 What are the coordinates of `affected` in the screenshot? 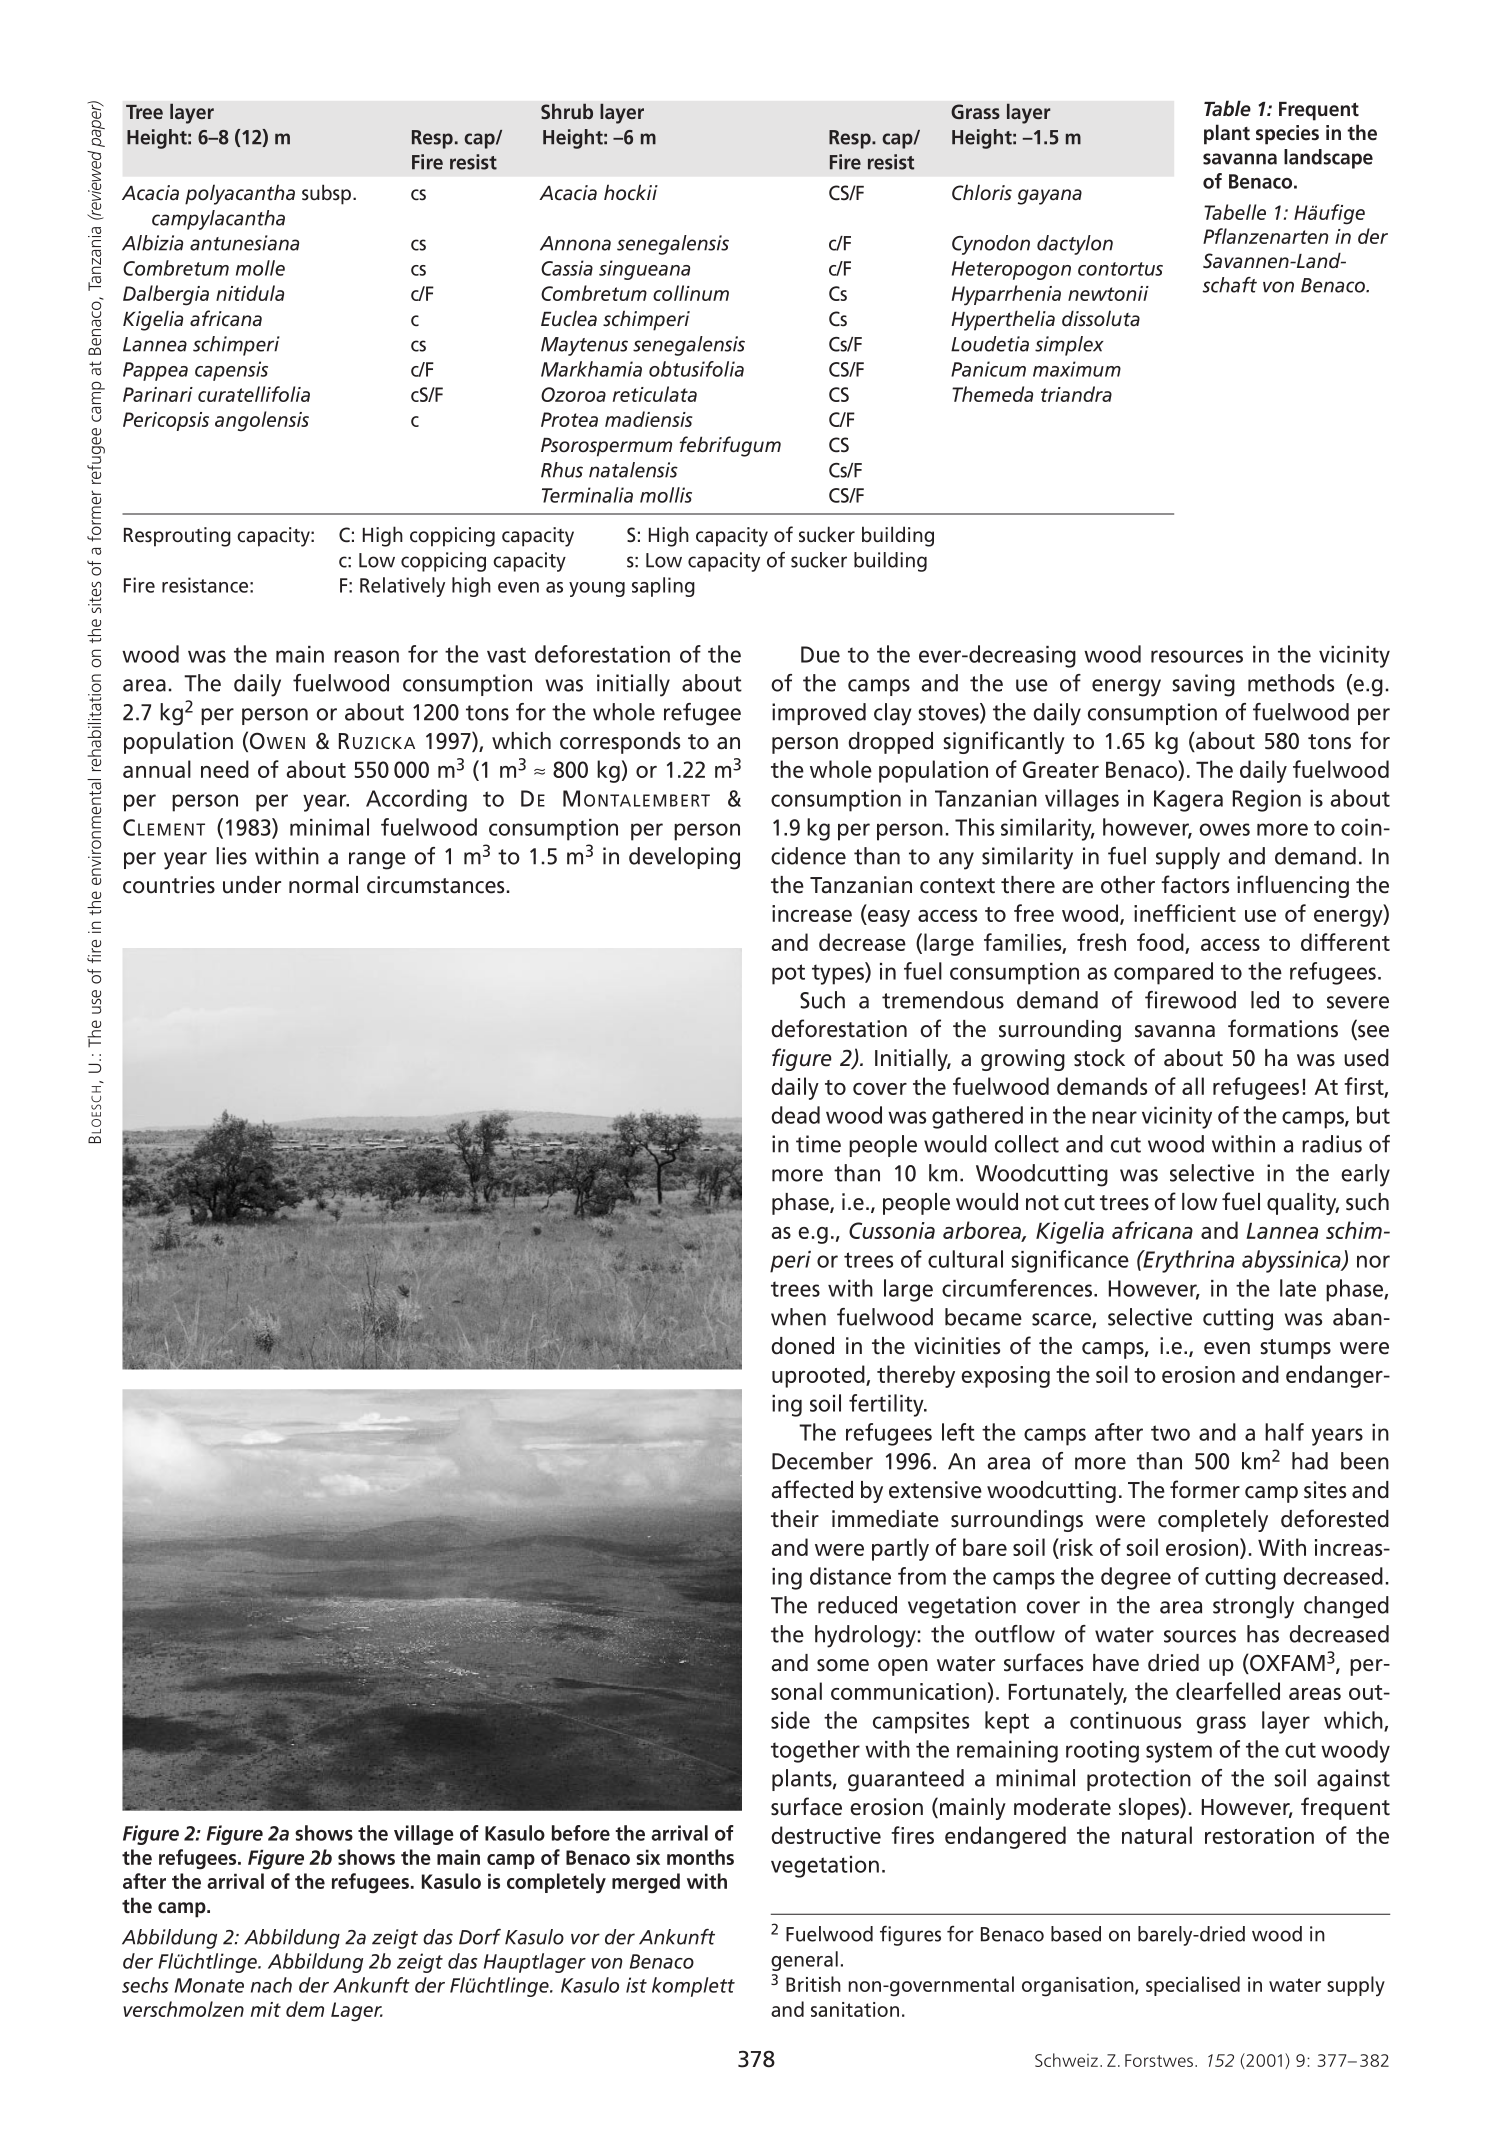 It's located at (812, 1489).
